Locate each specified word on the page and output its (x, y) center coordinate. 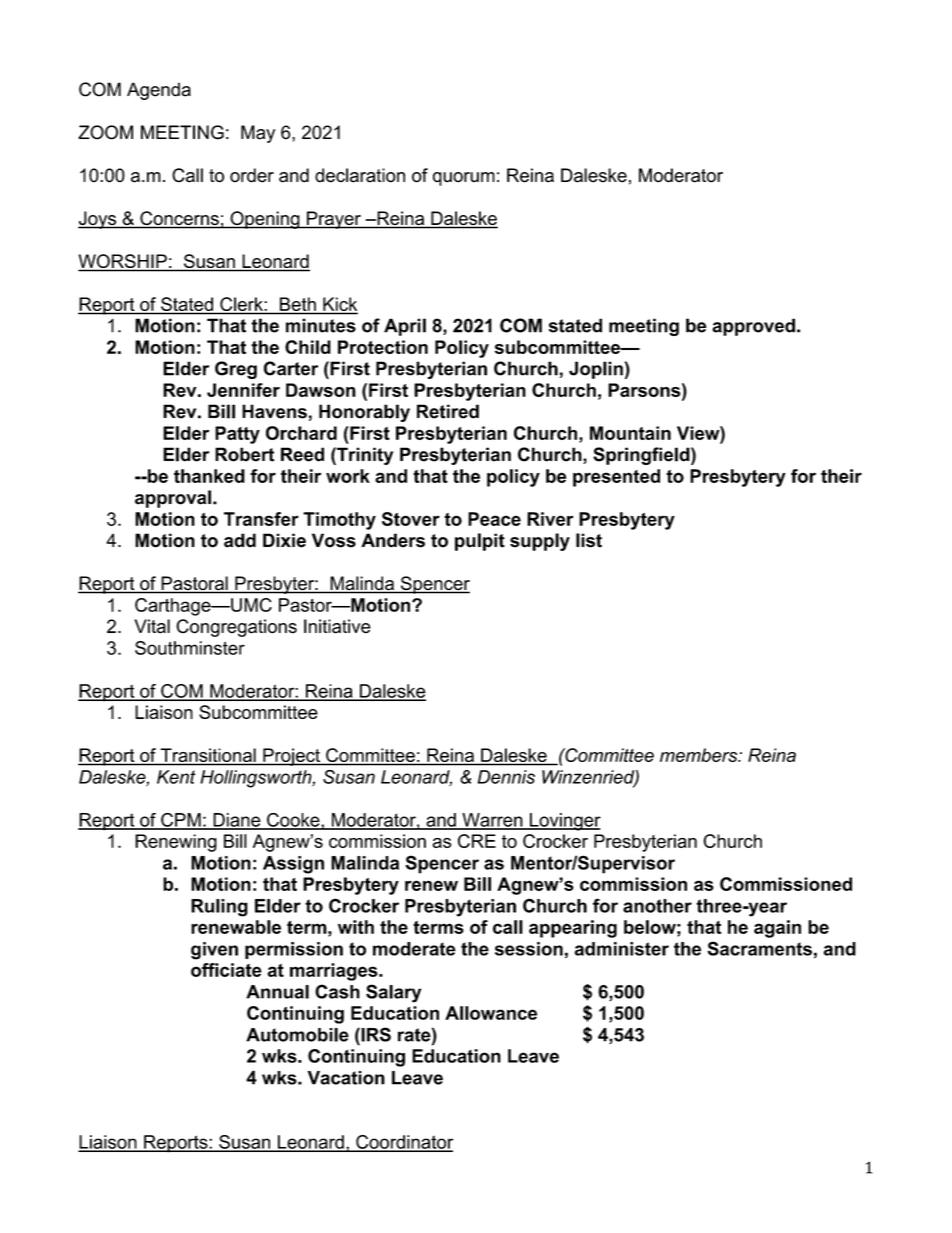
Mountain (630, 433)
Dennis (506, 777)
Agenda (159, 91)
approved (753, 327)
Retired (448, 411)
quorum (464, 179)
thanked (209, 476)
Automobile (297, 1035)
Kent (176, 777)
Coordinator (403, 1143)
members (700, 755)
